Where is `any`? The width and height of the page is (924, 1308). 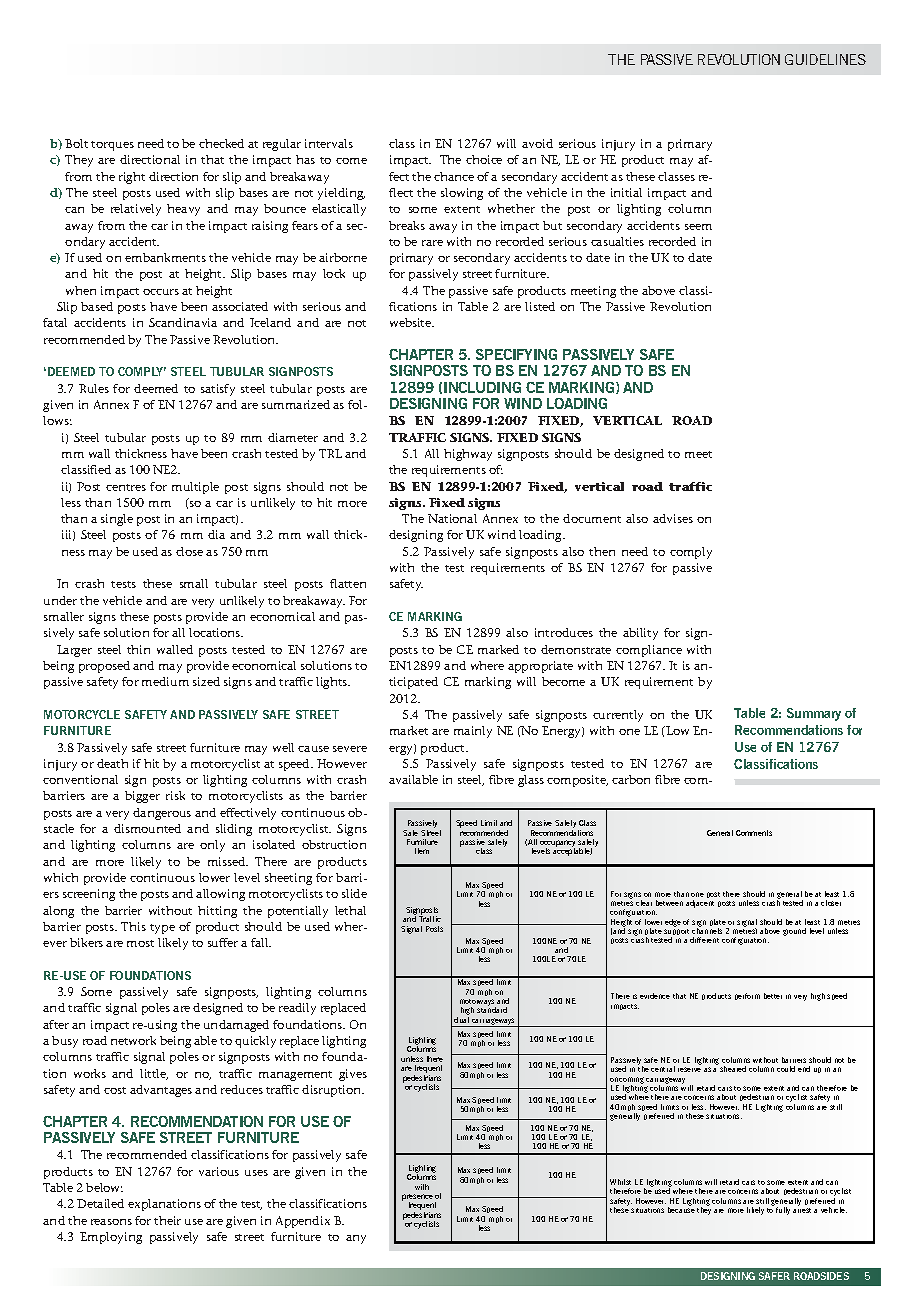
any is located at coordinates (356, 1239).
